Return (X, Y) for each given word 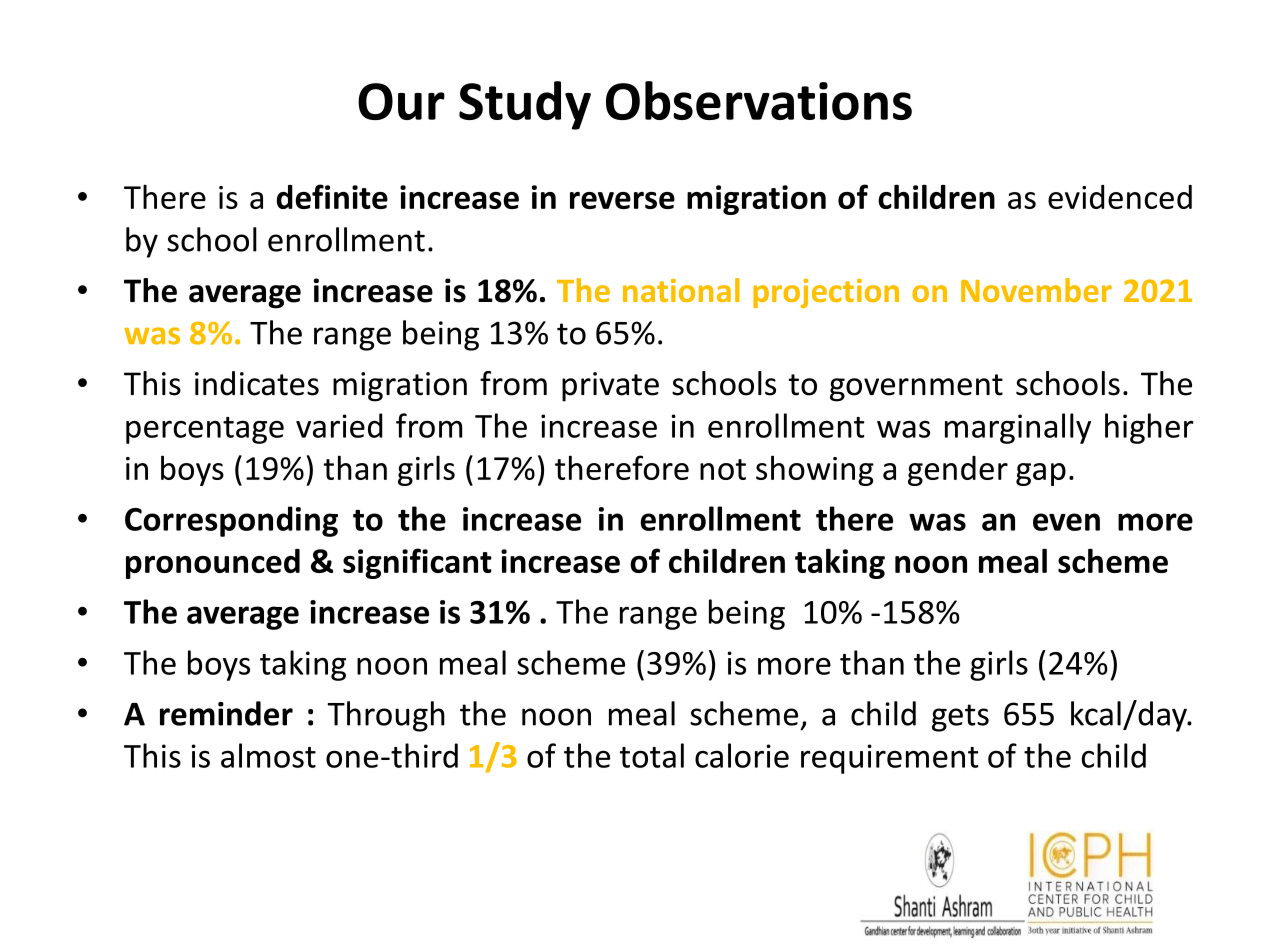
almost (268, 755)
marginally (1018, 428)
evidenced (1120, 197)
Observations (759, 100)
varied (339, 425)
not (723, 469)
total (652, 755)
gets (960, 718)
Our (401, 101)
